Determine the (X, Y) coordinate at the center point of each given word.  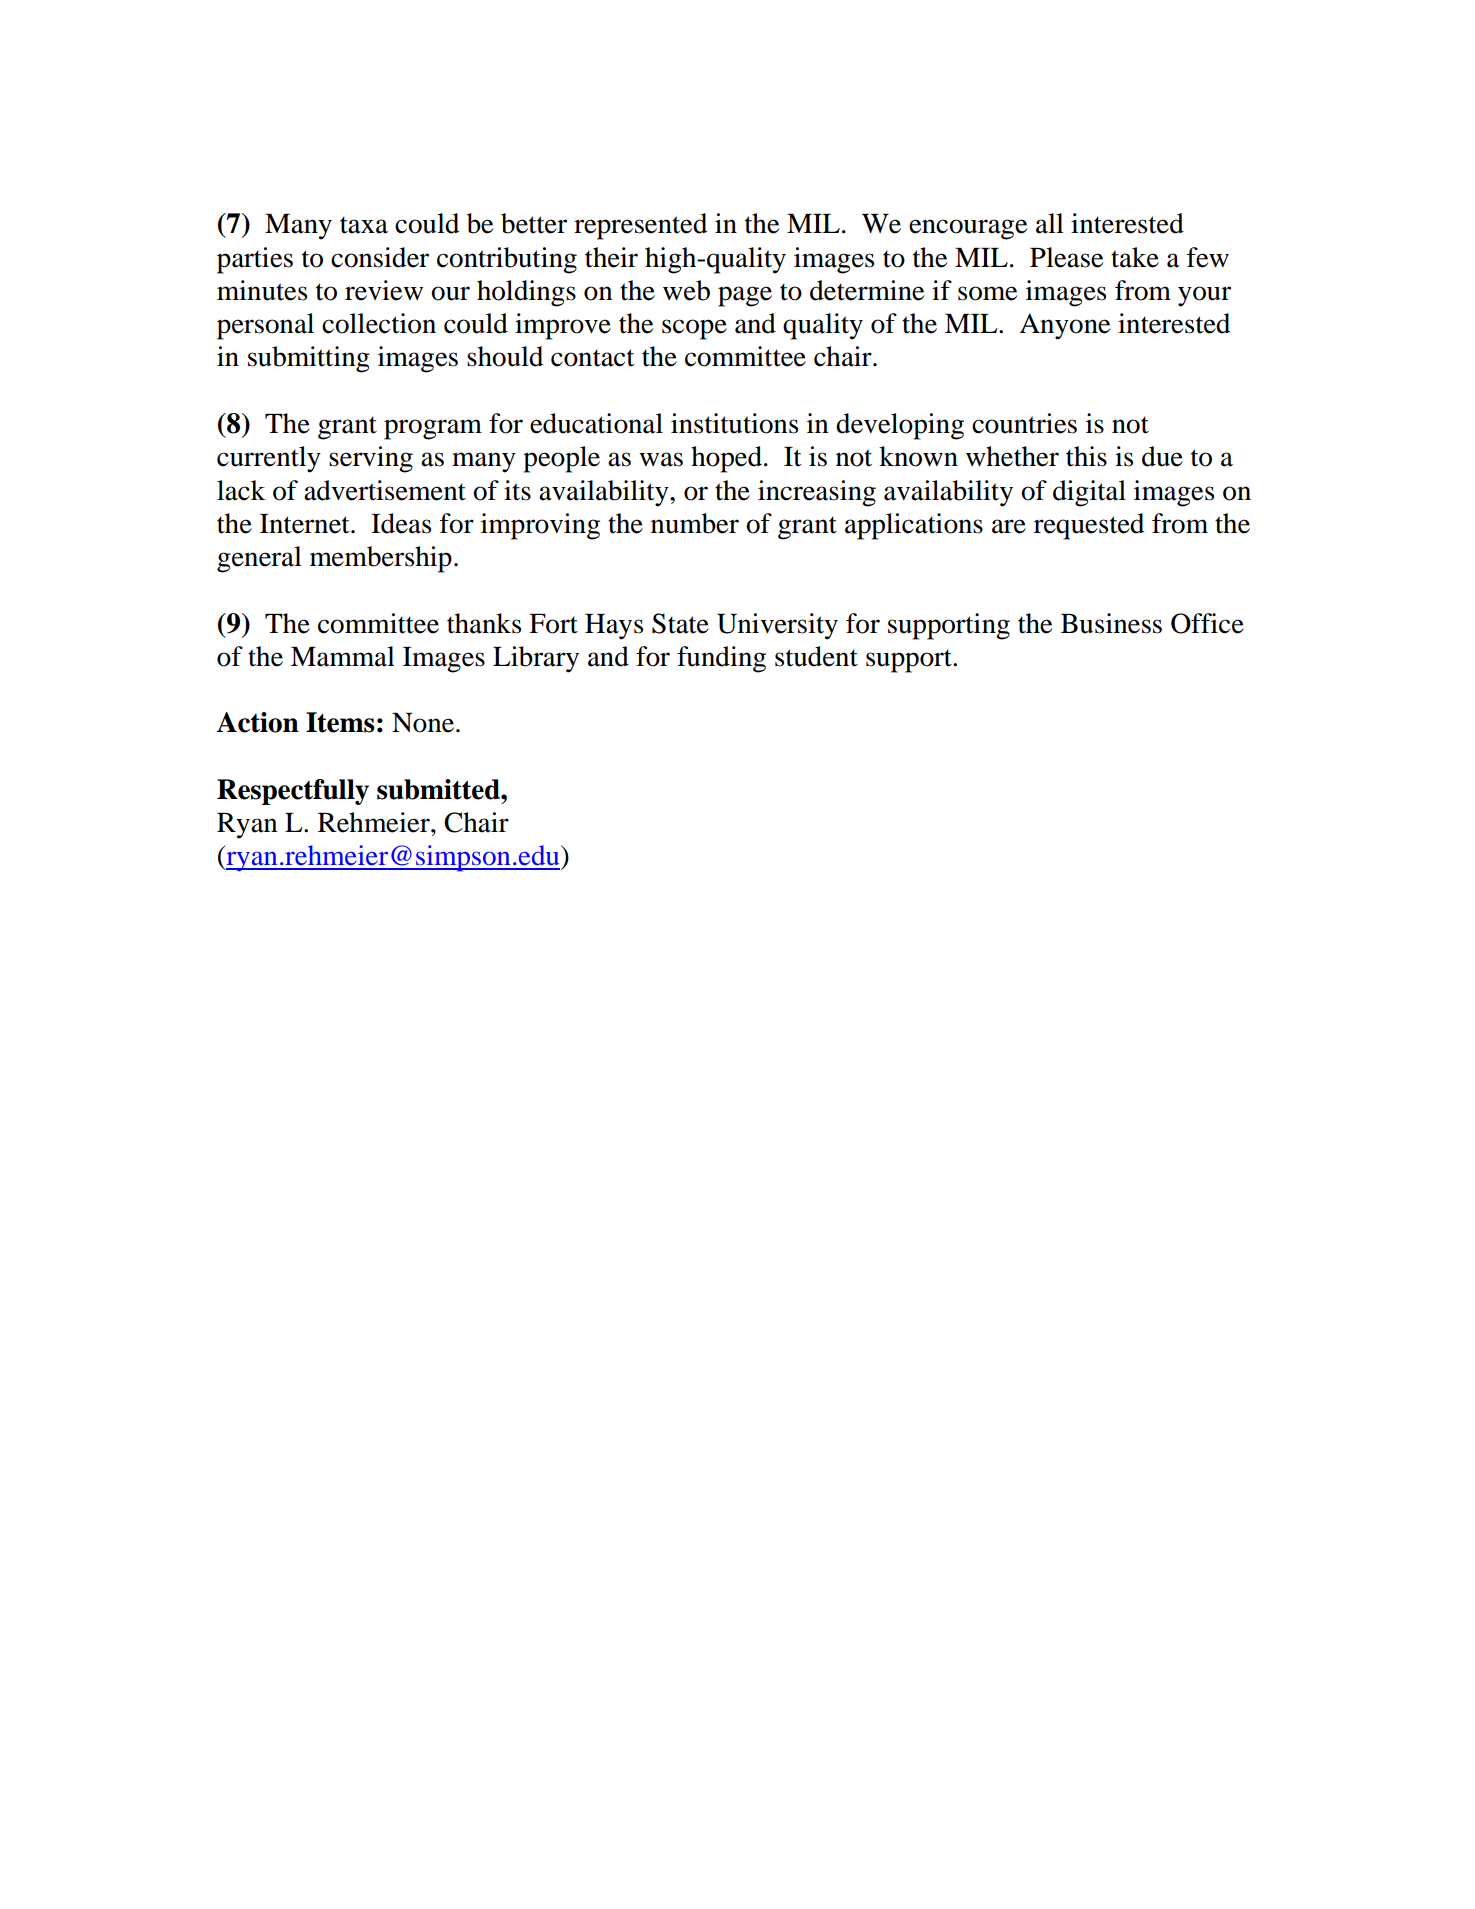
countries (1024, 423)
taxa (364, 225)
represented (640, 226)
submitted (439, 789)
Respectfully (293, 792)
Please (1066, 257)
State (680, 623)
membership (381, 559)
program (433, 429)
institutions (734, 423)
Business (1111, 623)
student (816, 656)
